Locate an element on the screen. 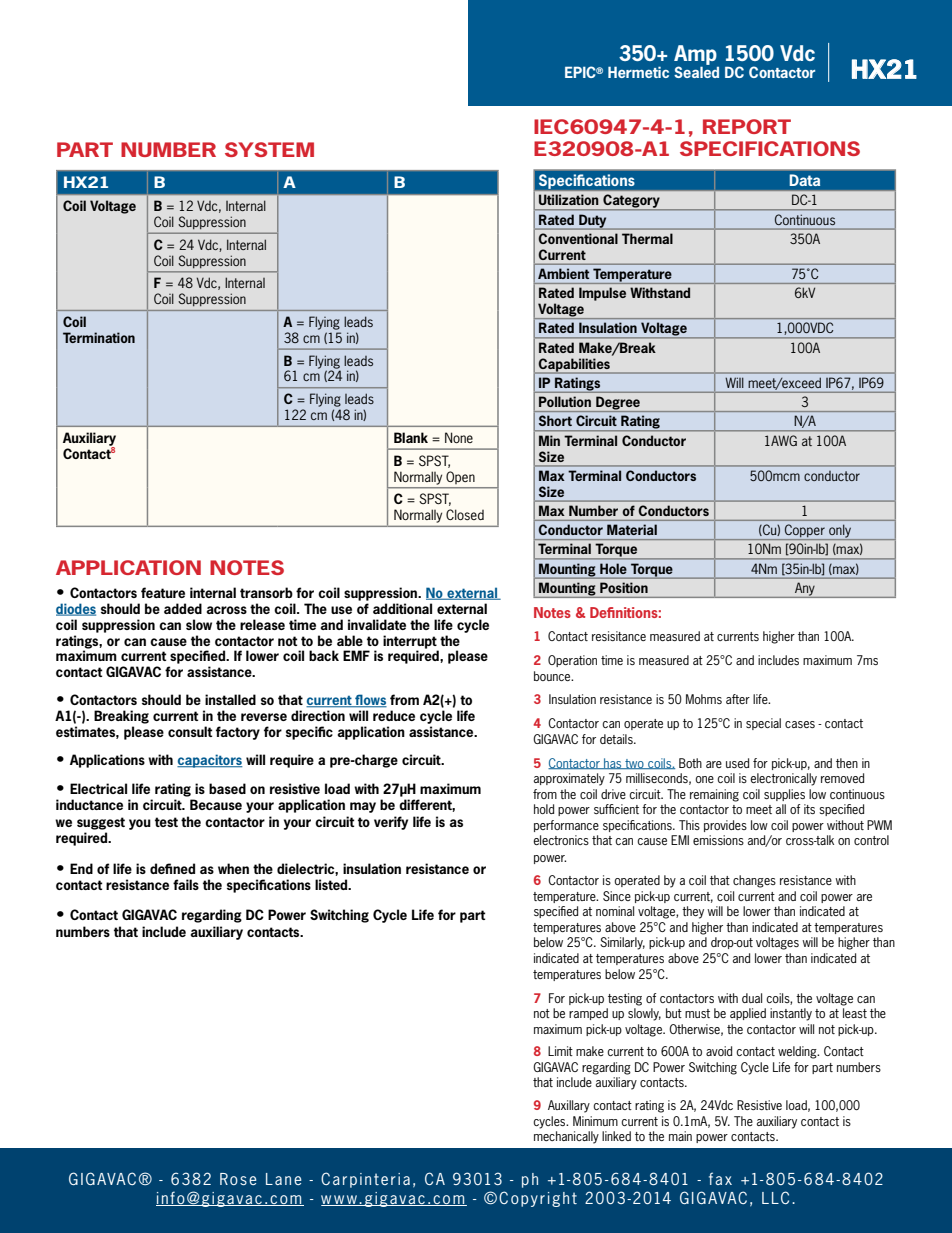 The height and width of the screenshot is (1233, 952). only is located at coordinates (840, 532).
